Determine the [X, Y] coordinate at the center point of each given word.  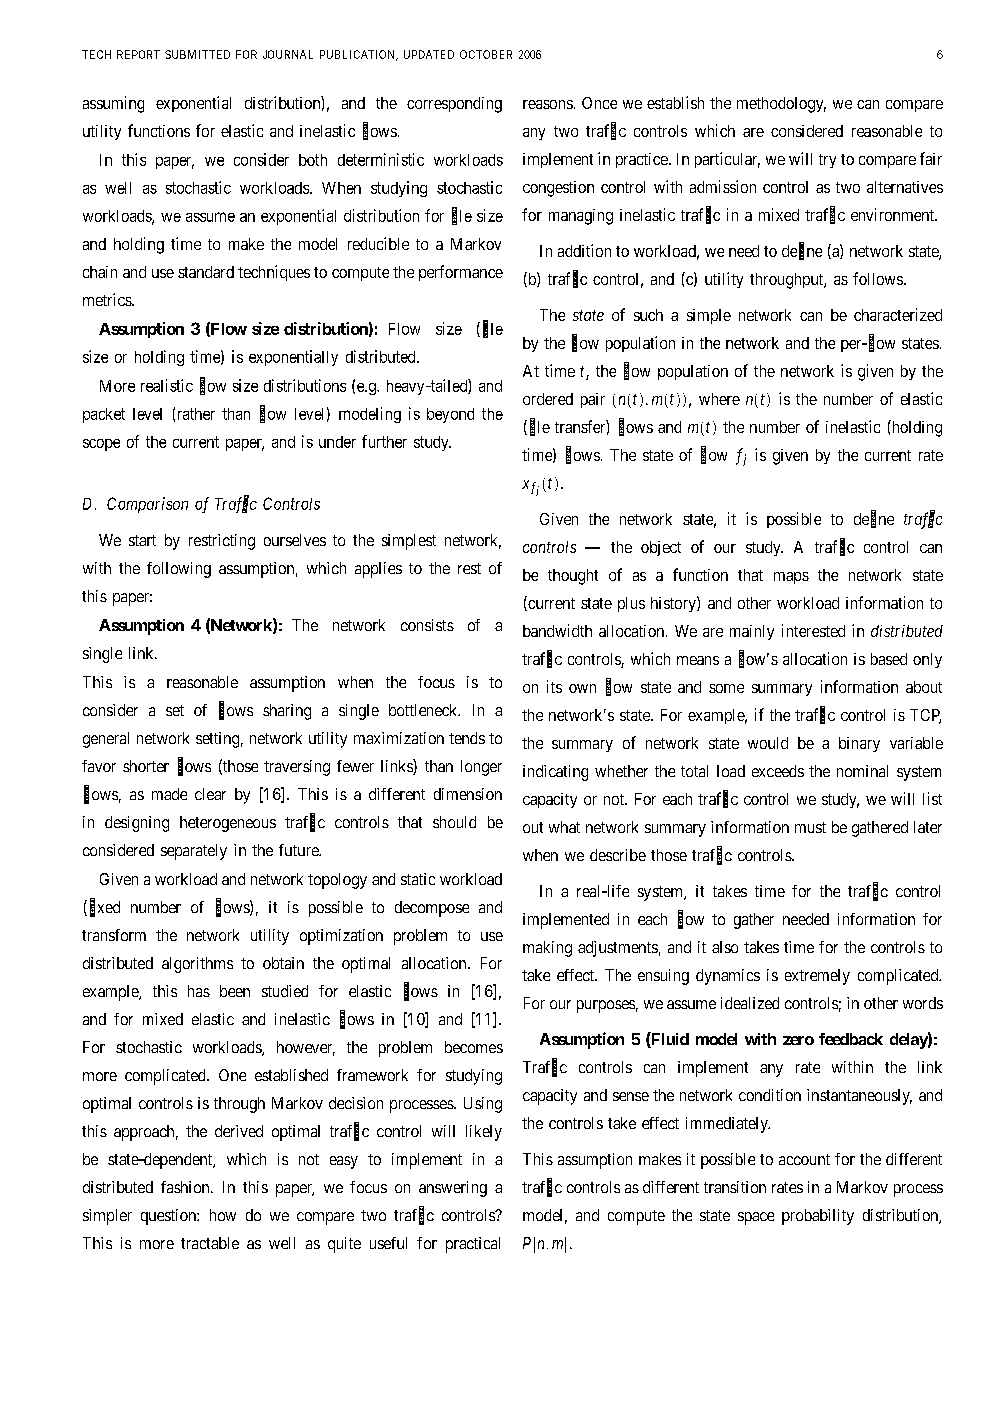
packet [104, 415]
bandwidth [557, 630]
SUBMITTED [197, 54]
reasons [548, 104]
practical [473, 1245]
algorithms [197, 965]
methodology [781, 105]
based [889, 659]
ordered [548, 399]
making [547, 949]
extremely [817, 977]
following [179, 570]
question [169, 1217]
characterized [898, 314]
